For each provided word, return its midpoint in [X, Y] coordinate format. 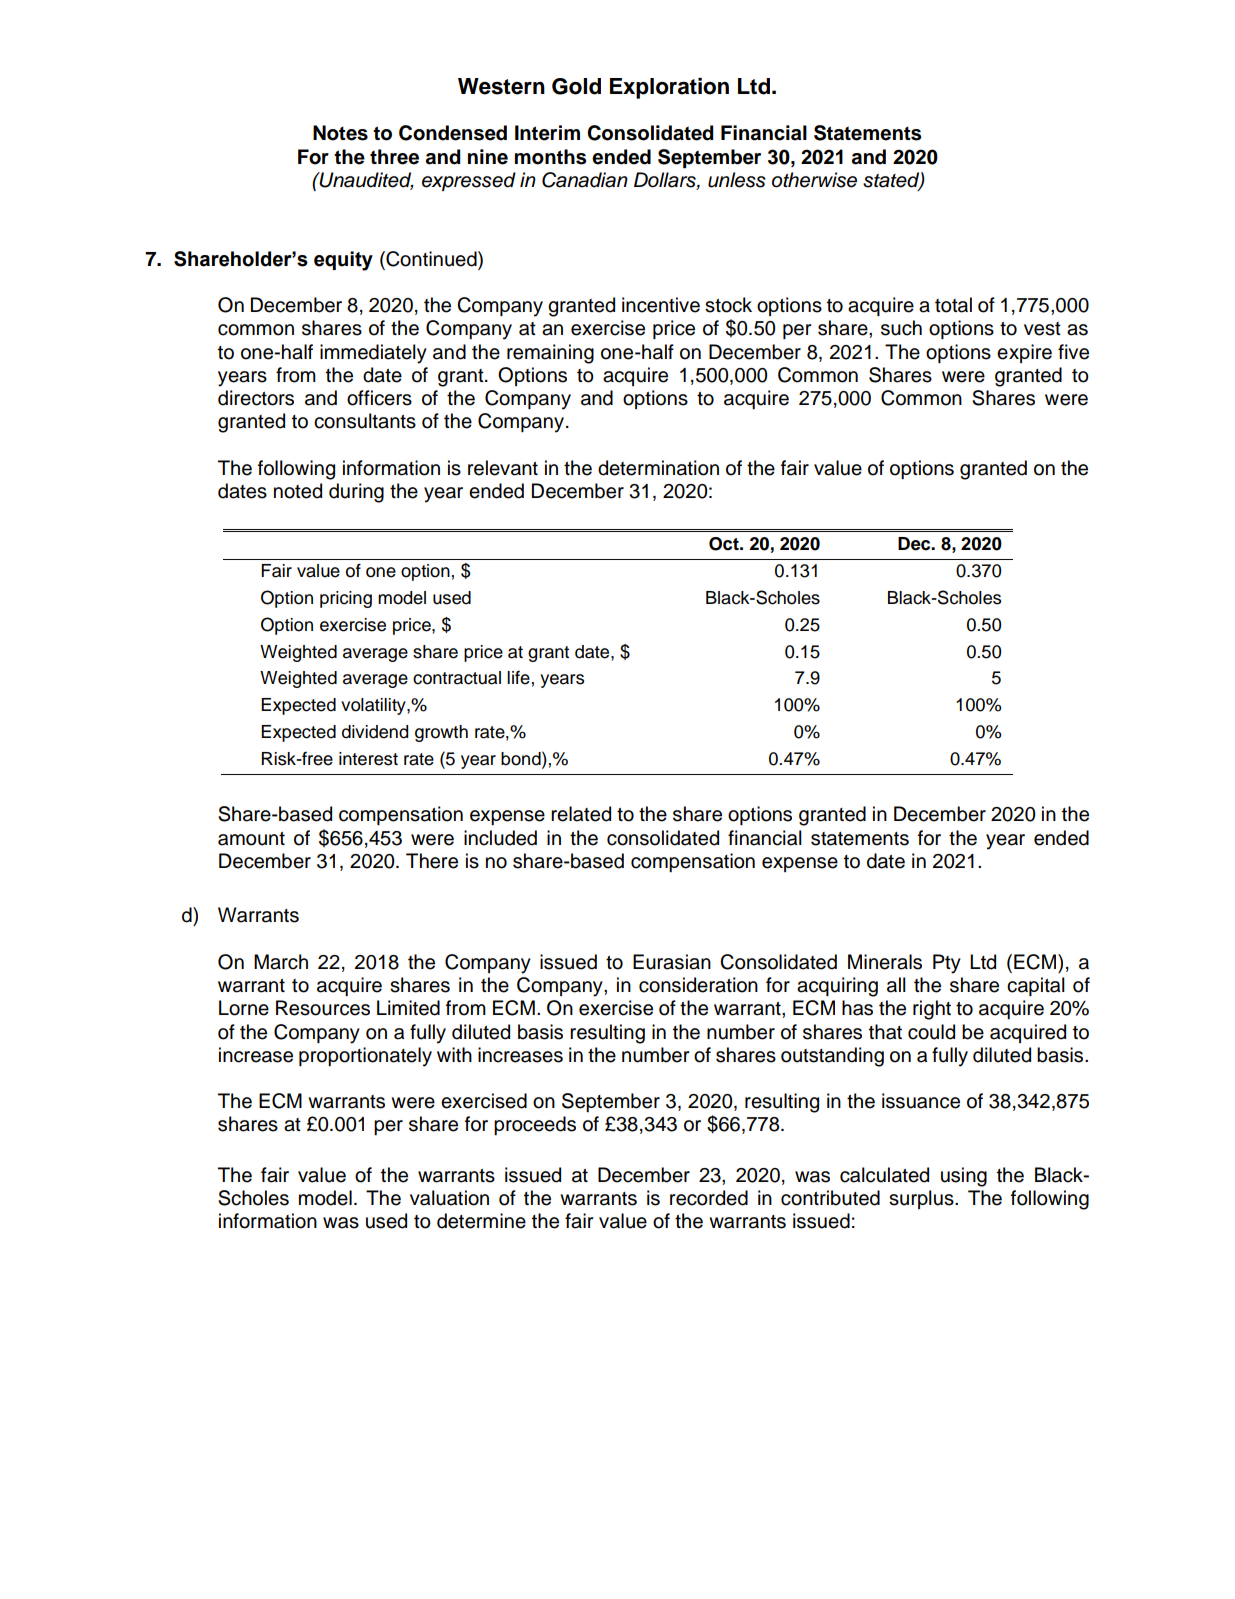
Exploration [669, 88]
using [964, 1177]
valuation [449, 1198]
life [518, 677]
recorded [709, 1198]
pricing [346, 599]
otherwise [814, 180]
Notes [340, 133]
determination [658, 468]
